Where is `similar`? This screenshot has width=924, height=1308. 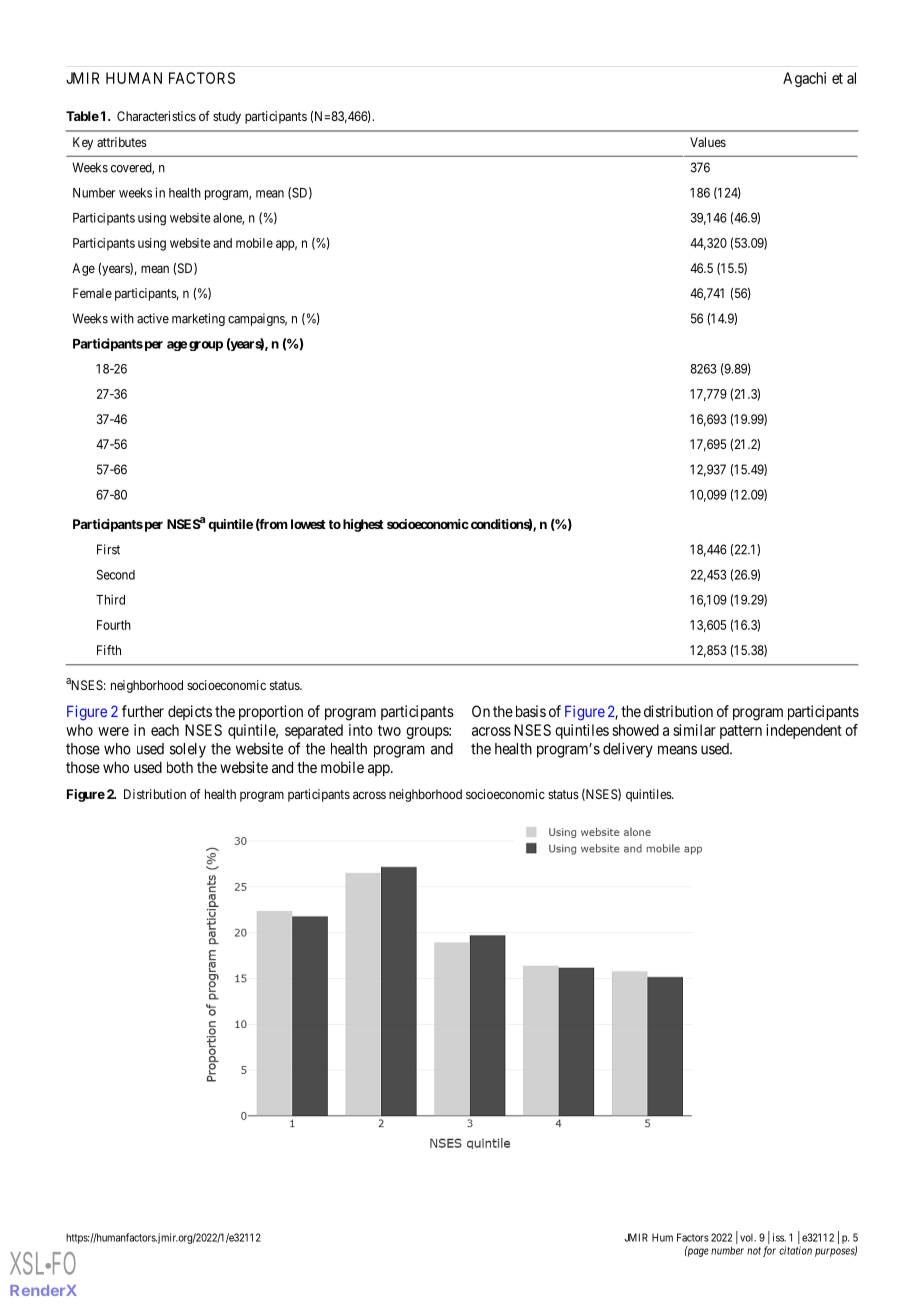 similar is located at coordinates (694, 730).
